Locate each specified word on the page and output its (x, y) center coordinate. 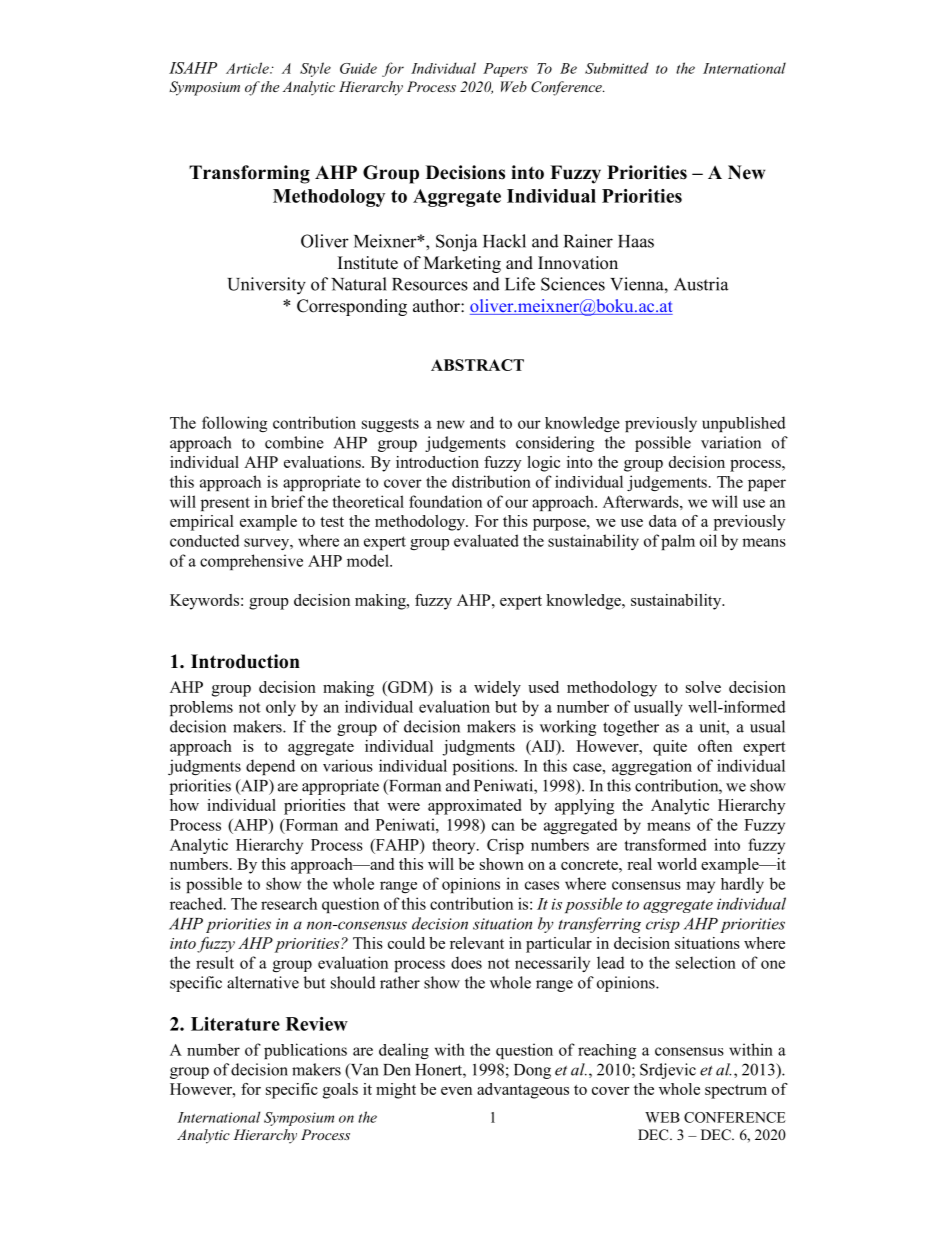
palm (678, 542)
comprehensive (251, 562)
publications (305, 1051)
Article (248, 68)
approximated (474, 807)
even (456, 1091)
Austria (701, 284)
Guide (358, 68)
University (266, 286)
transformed (665, 844)
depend (270, 767)
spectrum (736, 1092)
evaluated (486, 540)
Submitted (617, 68)
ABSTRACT (477, 365)
